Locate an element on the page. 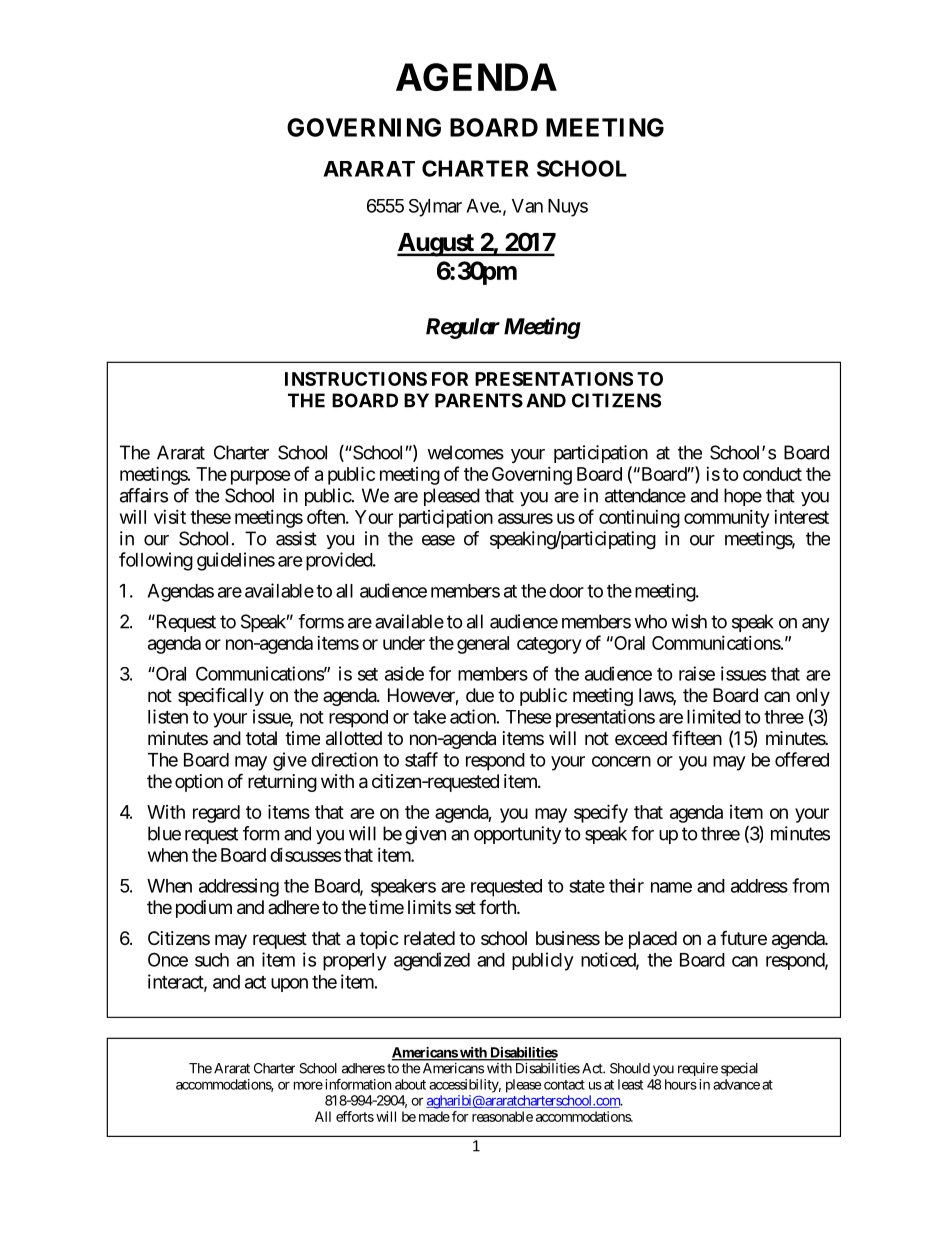 Image resolution: width=952 pixels, height=1233 pixels. advance is located at coordinates (736, 1084).
